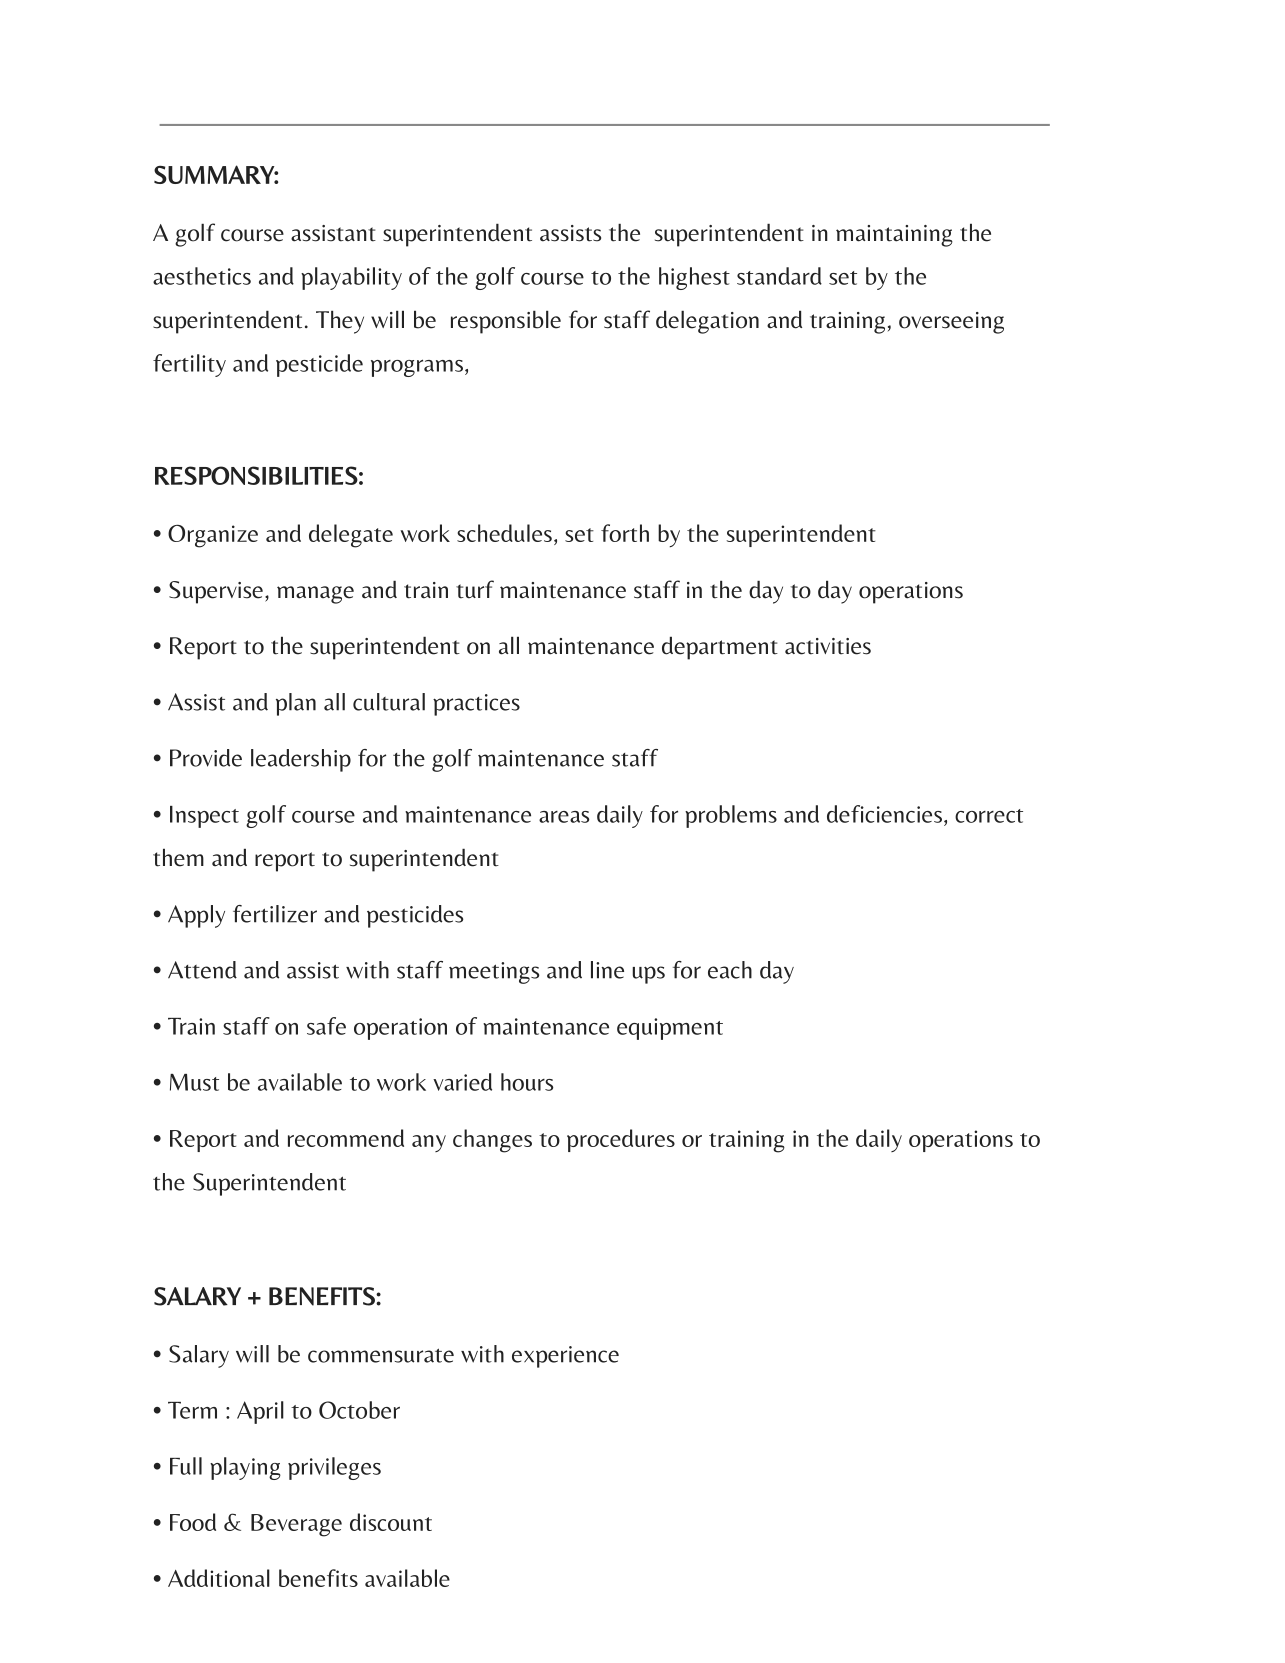 Image resolution: width=1285 pixels, height=1663 pixels. I want to click on deficiencies, so click(884, 814).
